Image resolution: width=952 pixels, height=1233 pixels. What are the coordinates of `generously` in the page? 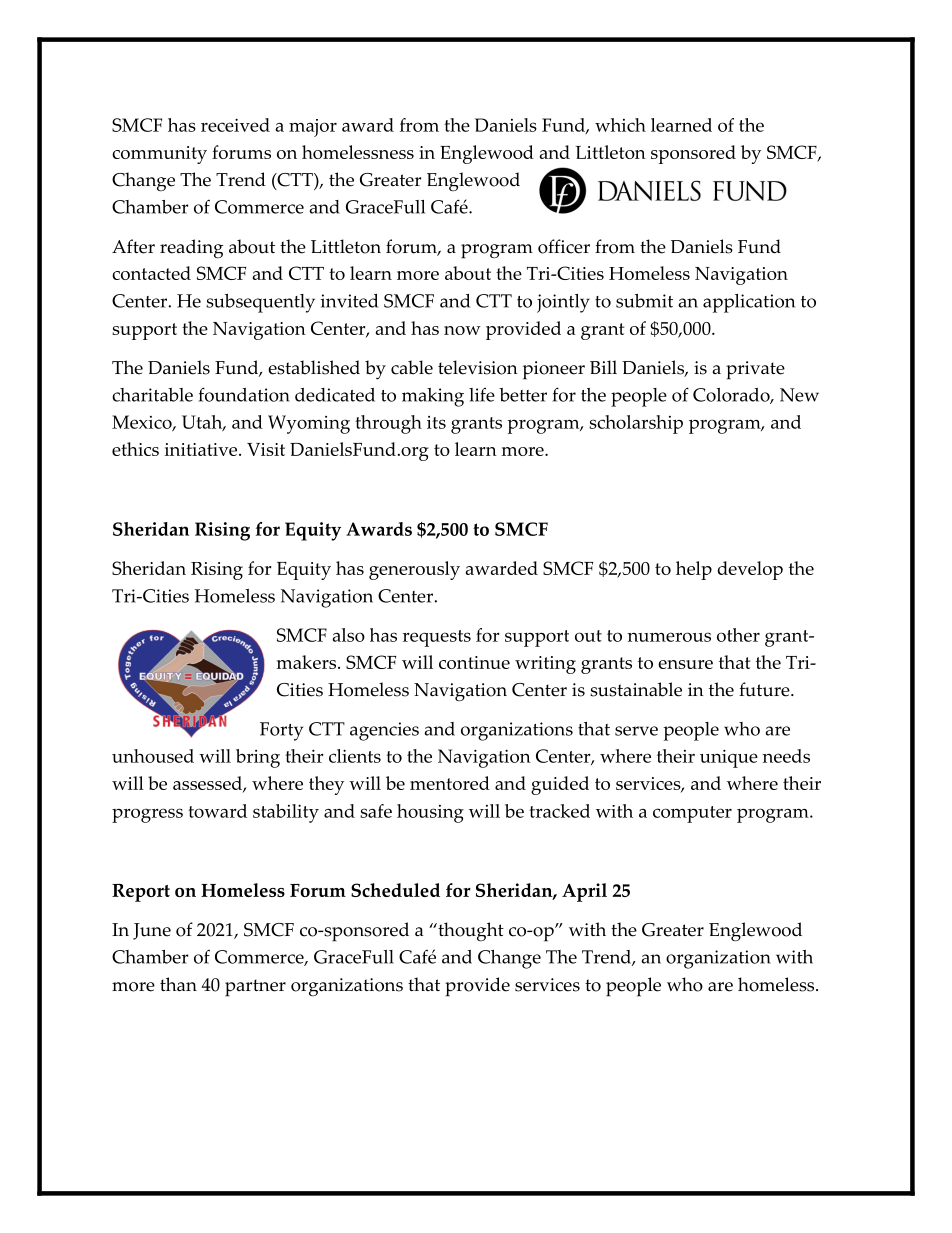 It's located at (414, 570).
